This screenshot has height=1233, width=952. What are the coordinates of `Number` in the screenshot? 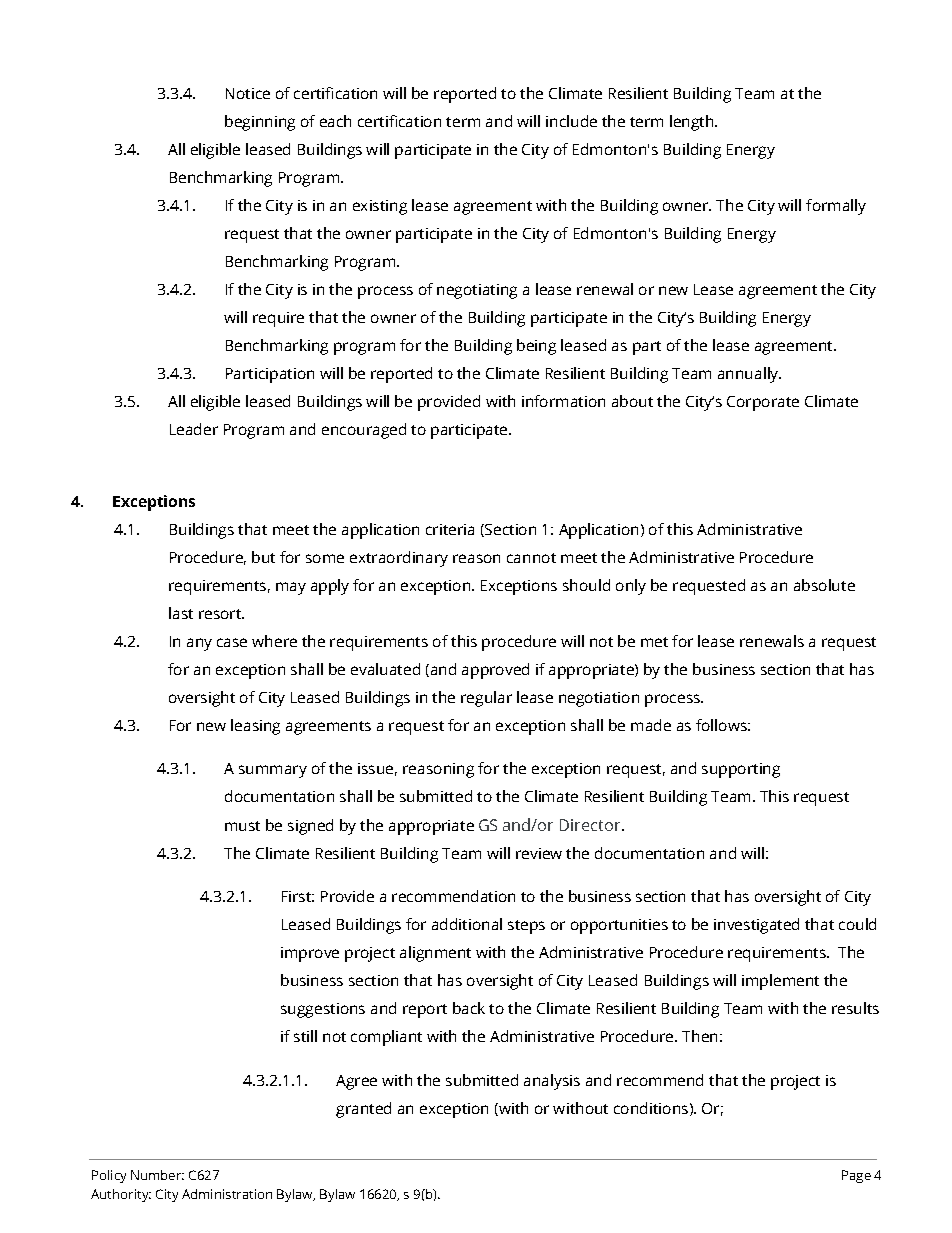 It's located at (157, 1175).
